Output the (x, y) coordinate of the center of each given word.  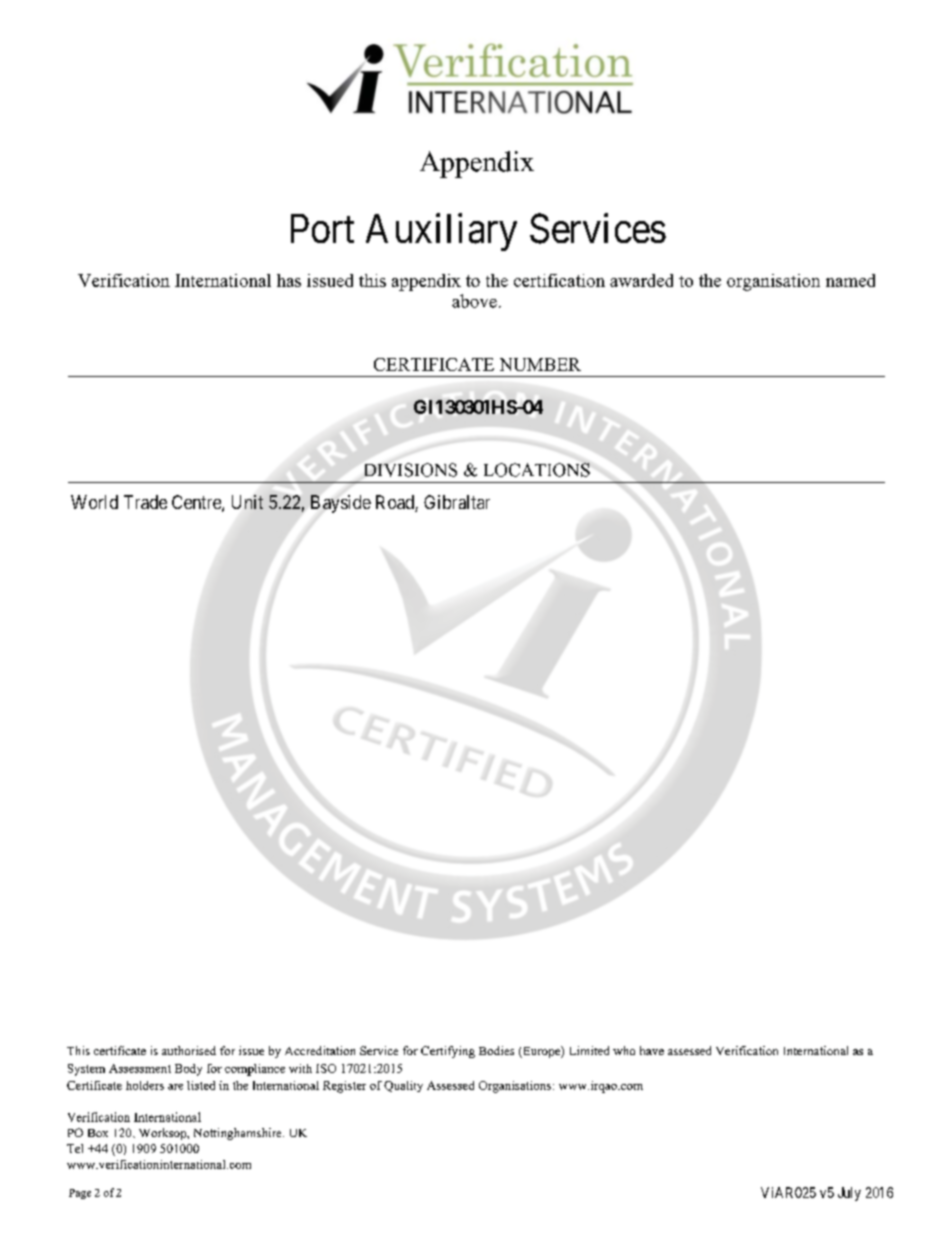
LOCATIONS (537, 470)
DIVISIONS (411, 470)
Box (98, 1133)
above (474, 301)
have (652, 1050)
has (289, 280)
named (850, 280)
